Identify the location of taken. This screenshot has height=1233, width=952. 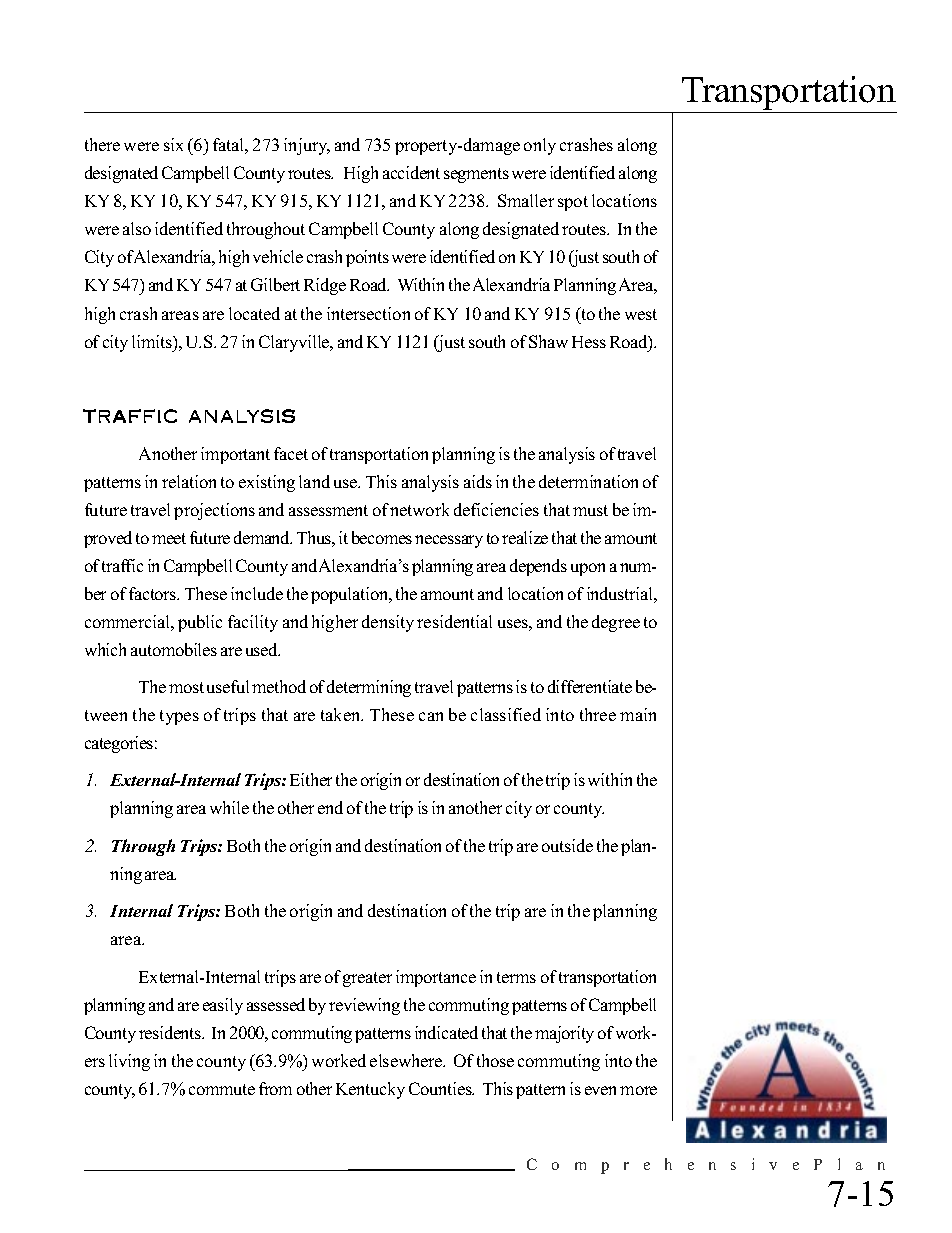
(342, 714).
